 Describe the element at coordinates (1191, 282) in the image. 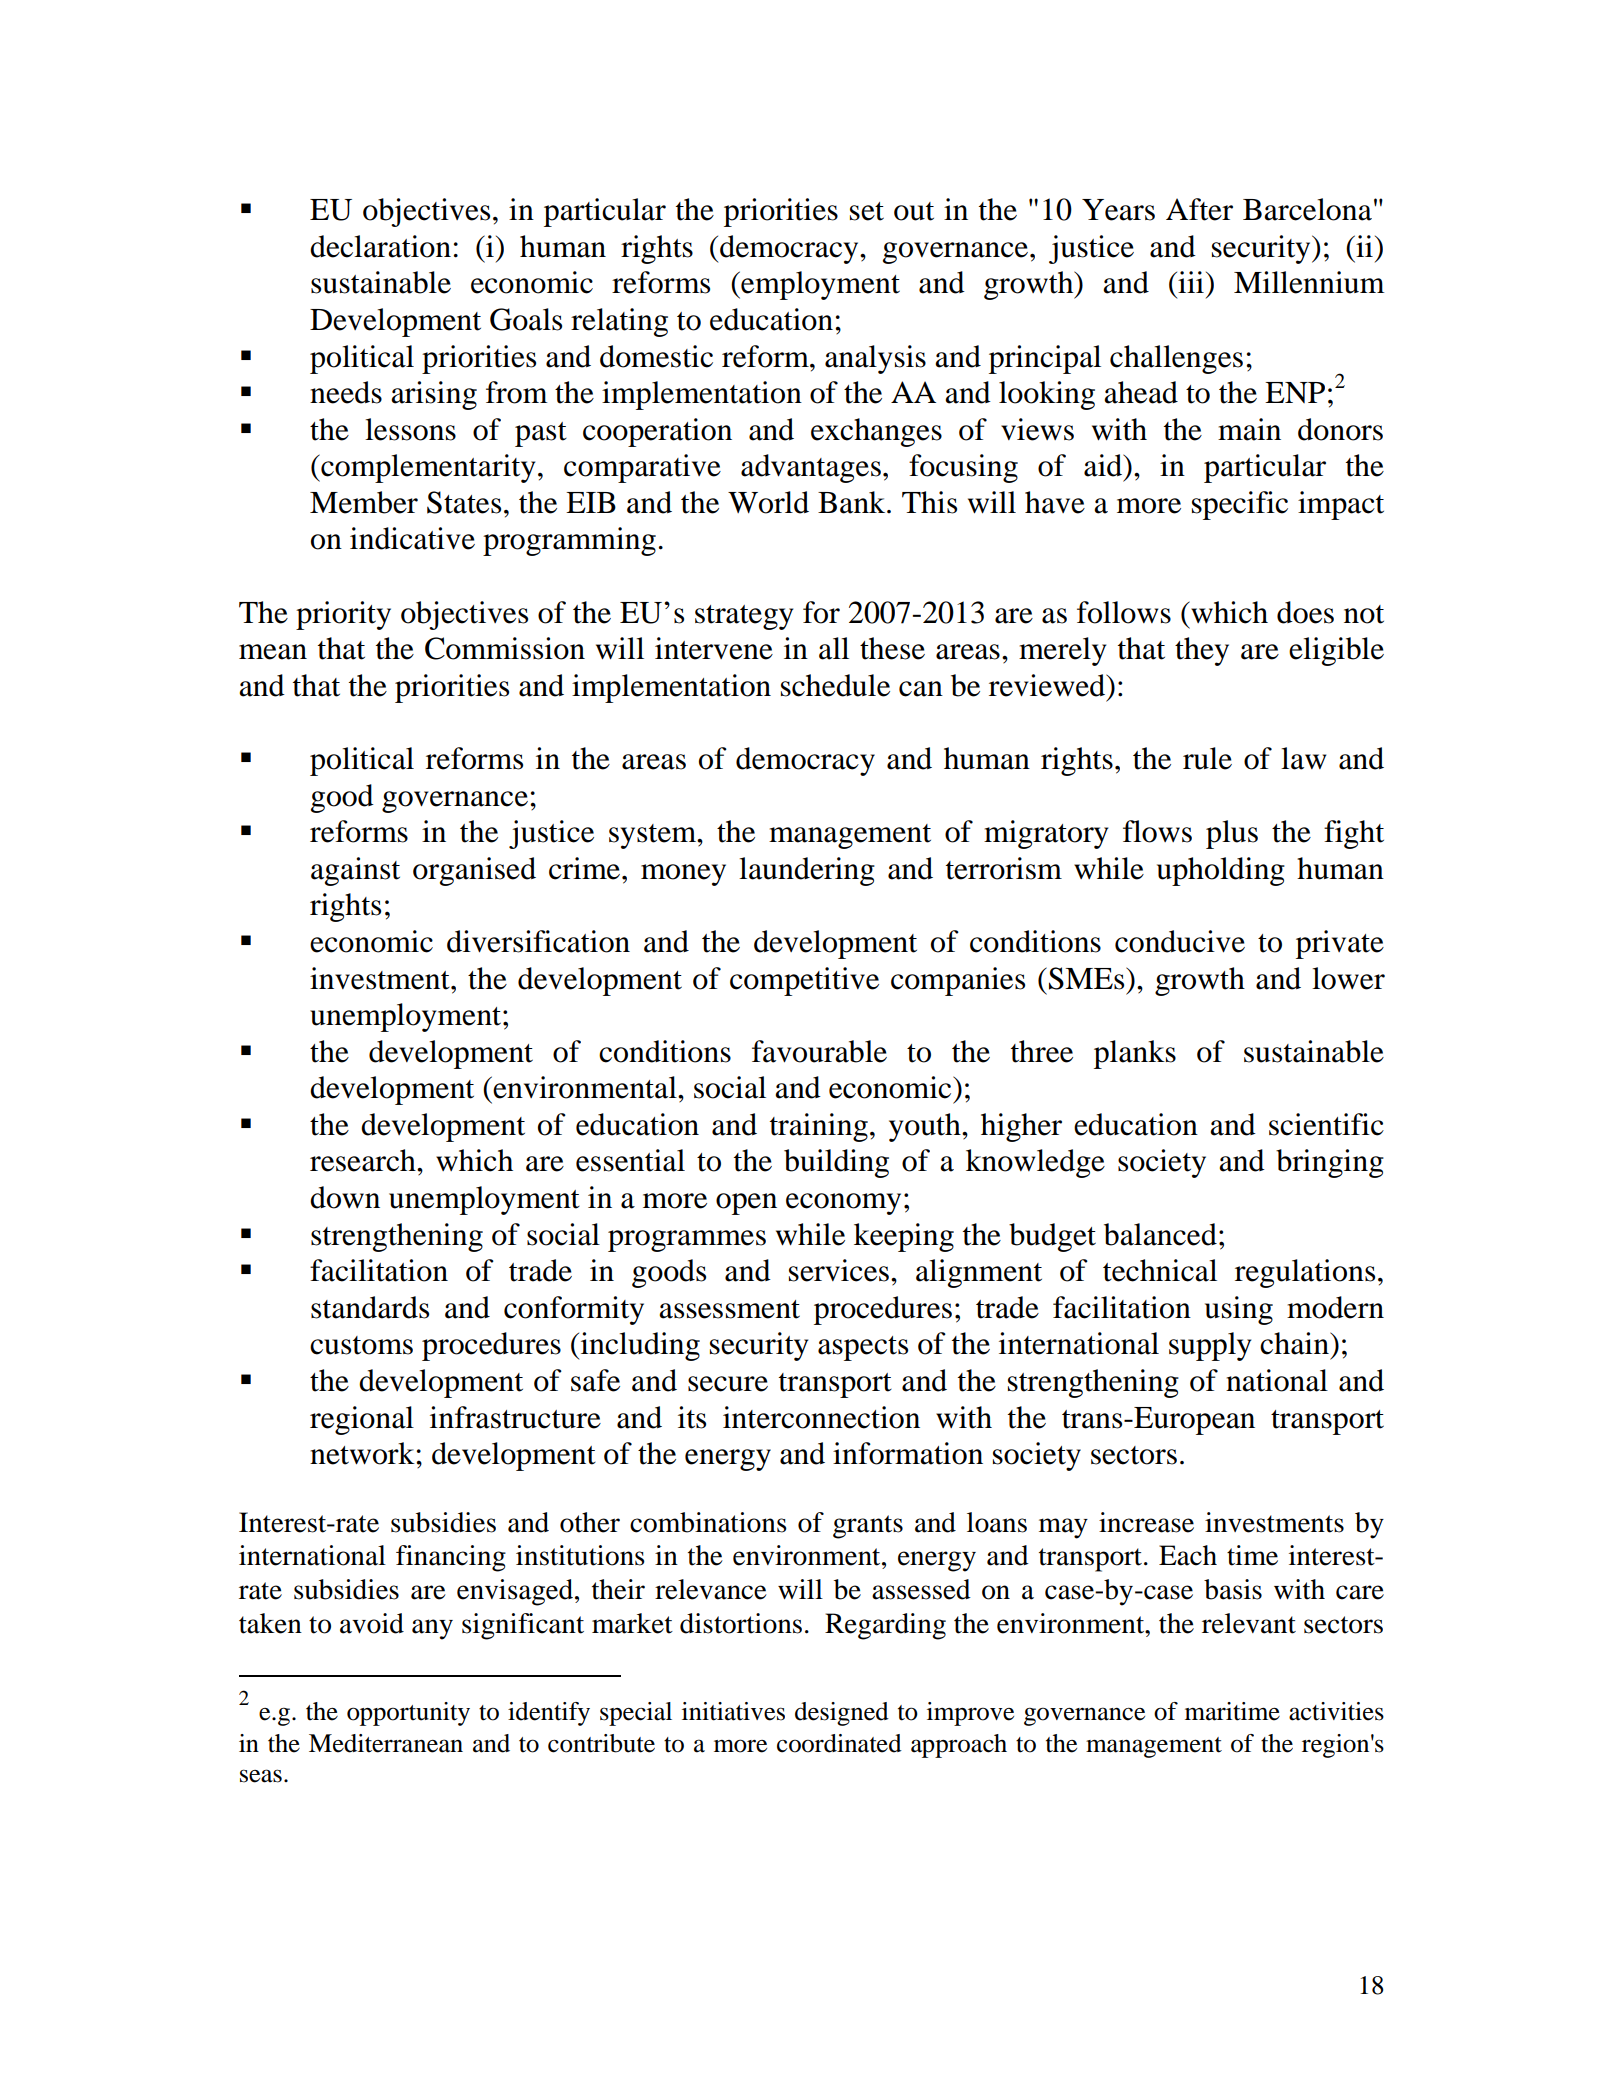

I see `iii` at that location.
